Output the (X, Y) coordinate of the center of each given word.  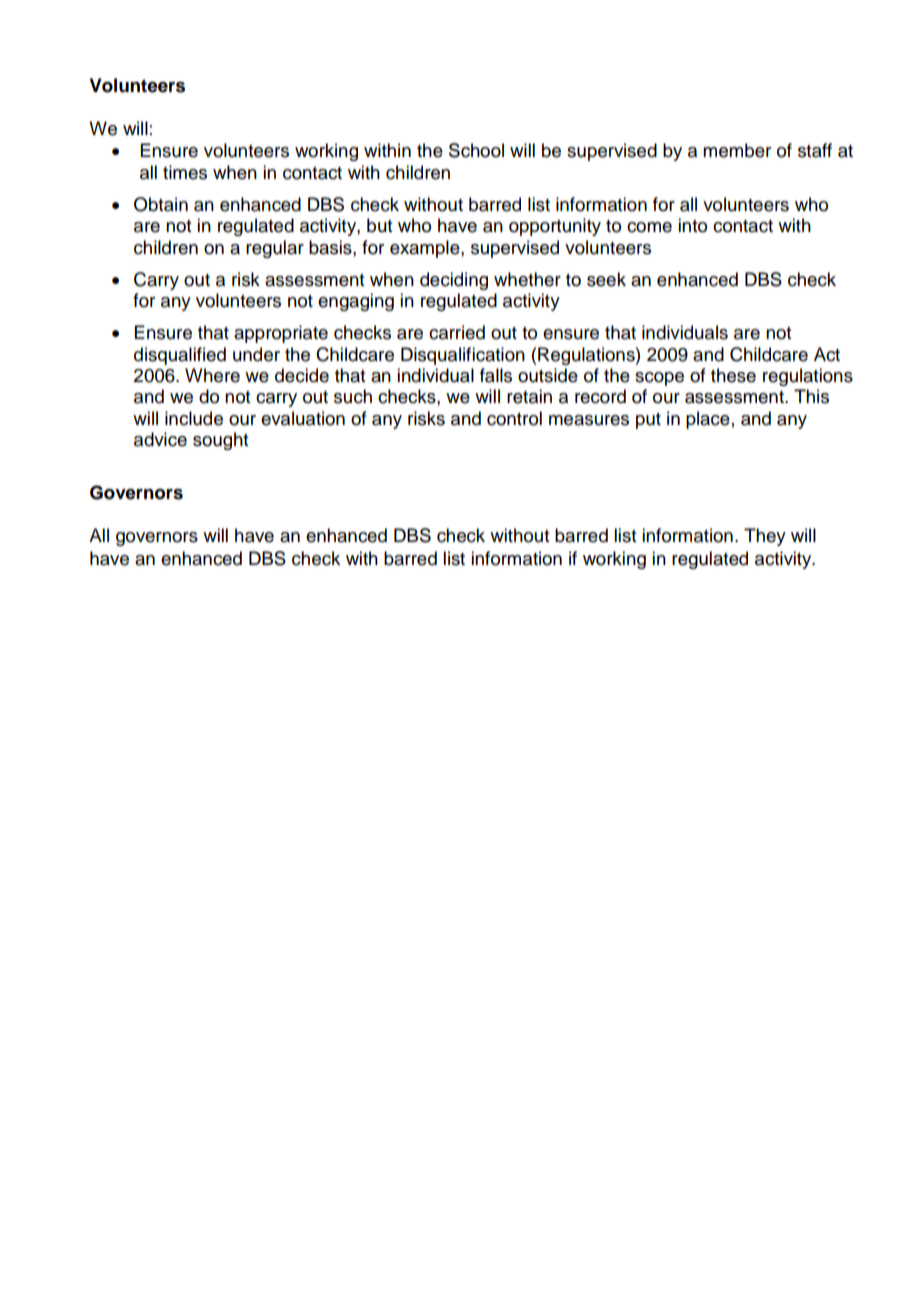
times (185, 172)
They (765, 537)
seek (606, 279)
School (476, 150)
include (194, 418)
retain (529, 396)
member (737, 150)
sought (220, 441)
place (708, 420)
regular (275, 249)
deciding (454, 281)
